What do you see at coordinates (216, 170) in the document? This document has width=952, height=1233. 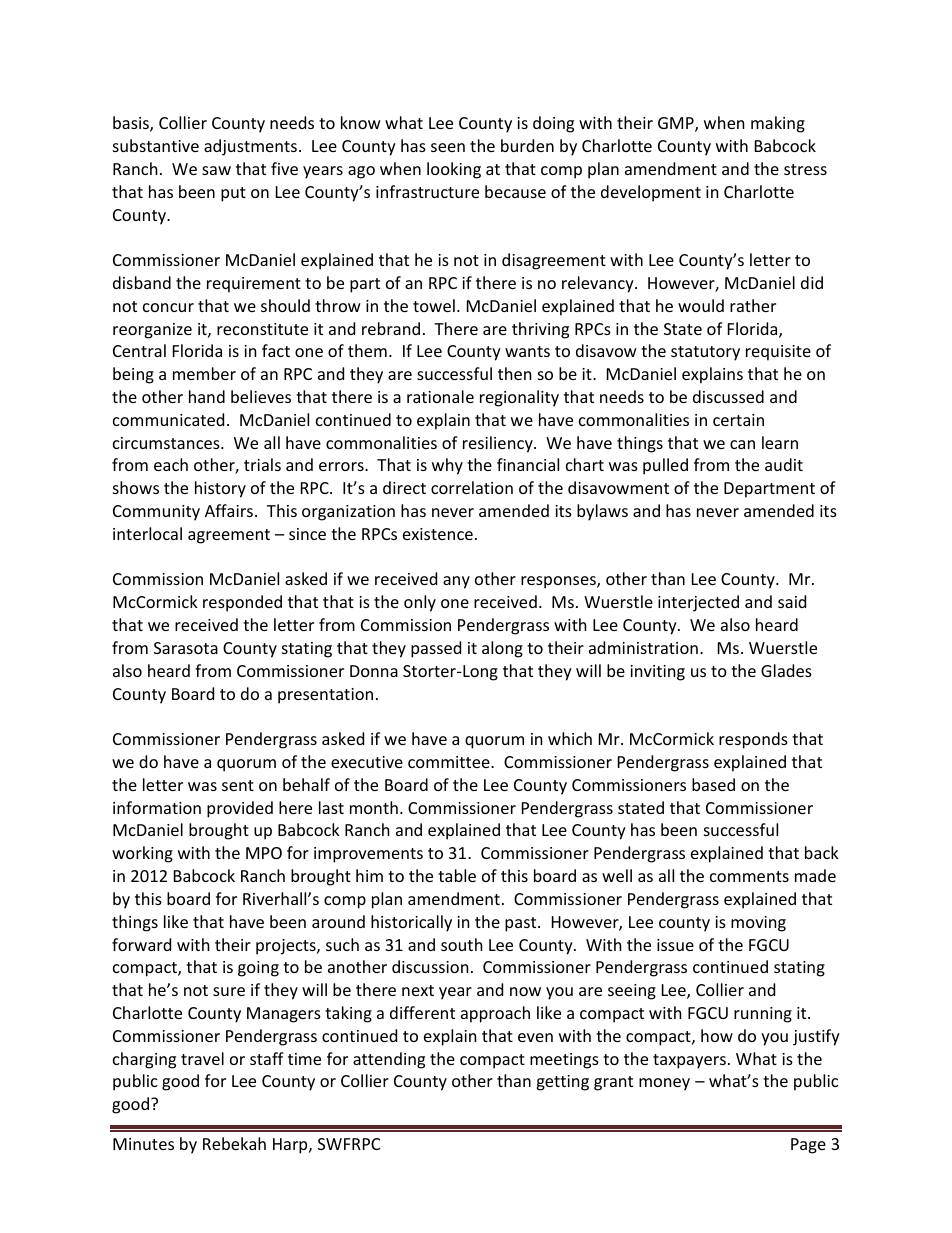 I see `saw` at bounding box center [216, 170].
